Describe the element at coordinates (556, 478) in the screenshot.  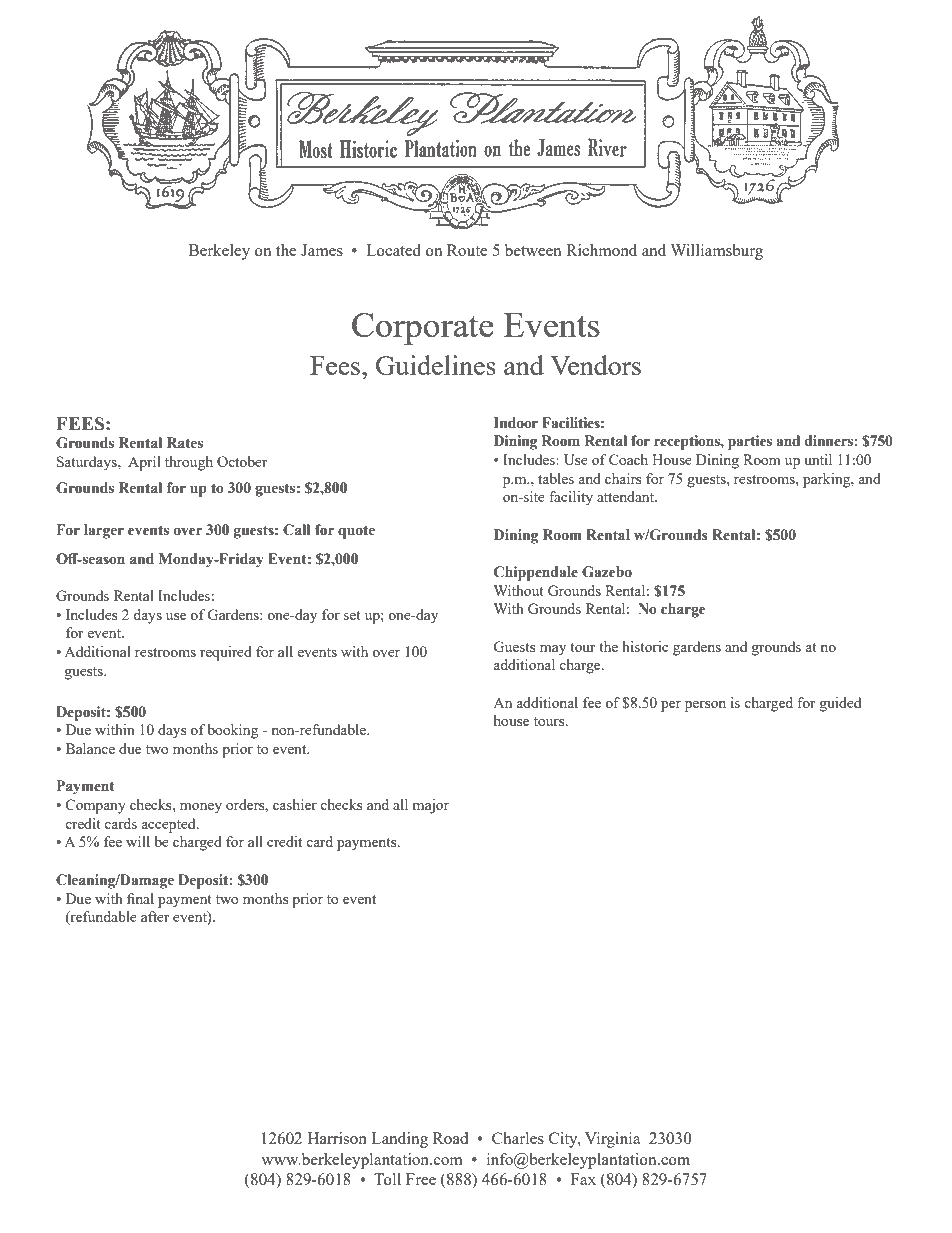
I see `tables` at that location.
